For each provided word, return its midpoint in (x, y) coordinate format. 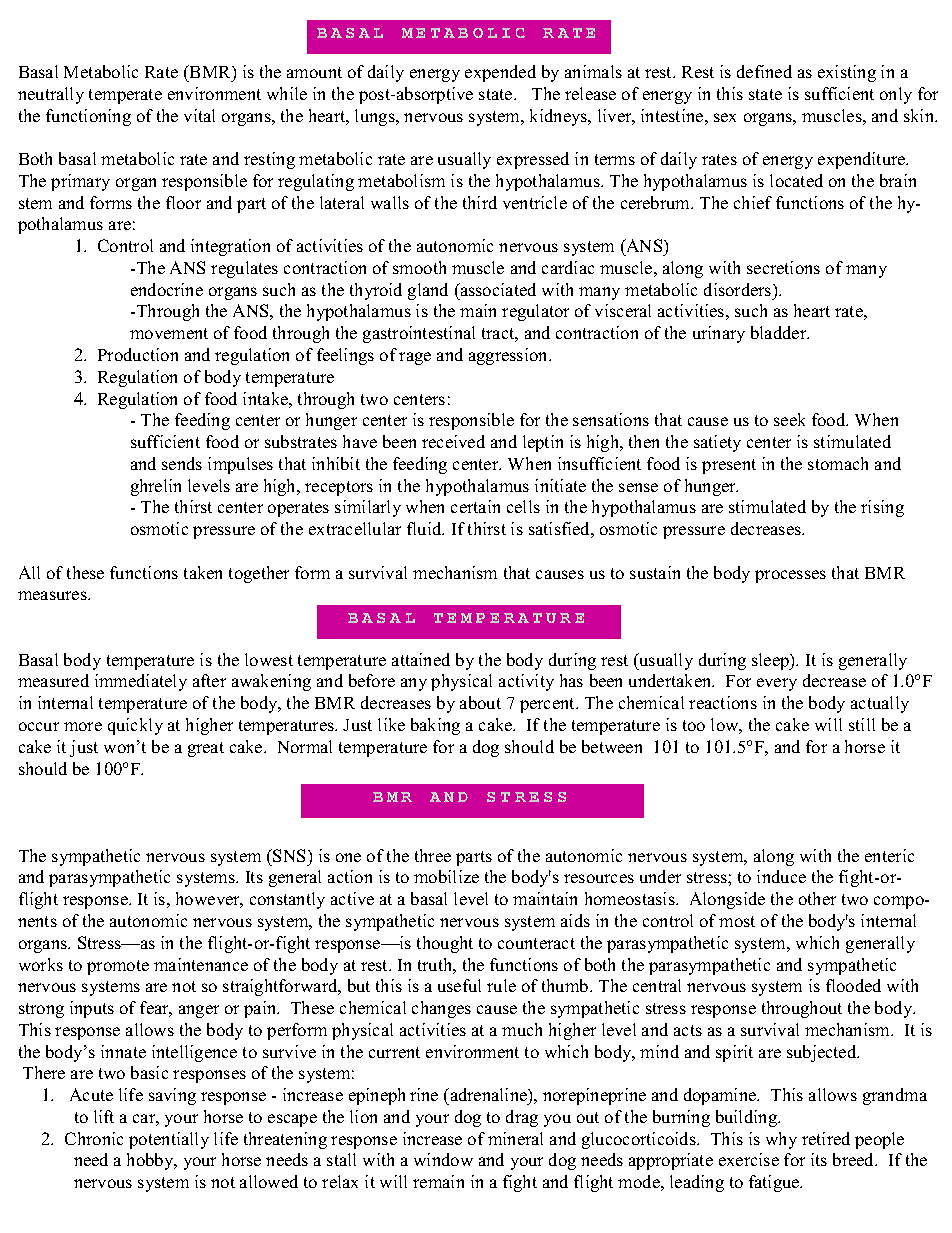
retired (826, 1138)
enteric (889, 855)
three (433, 855)
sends (182, 463)
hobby (151, 1161)
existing (847, 73)
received (453, 441)
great (206, 749)
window (443, 1159)
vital (199, 115)
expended (500, 73)
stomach (838, 463)
